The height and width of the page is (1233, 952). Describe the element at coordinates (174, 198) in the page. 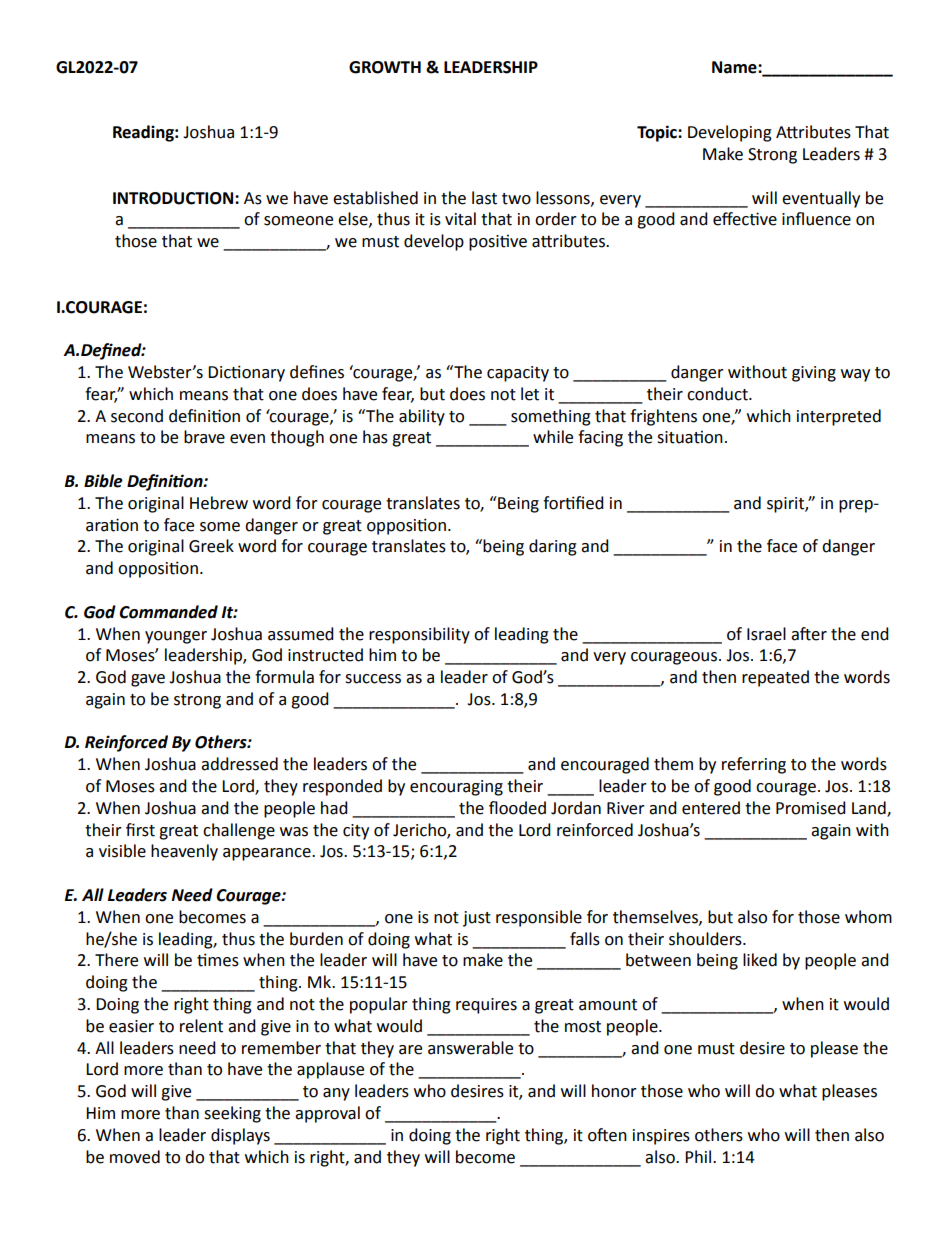

I see `INTRODUCTION` at that location.
